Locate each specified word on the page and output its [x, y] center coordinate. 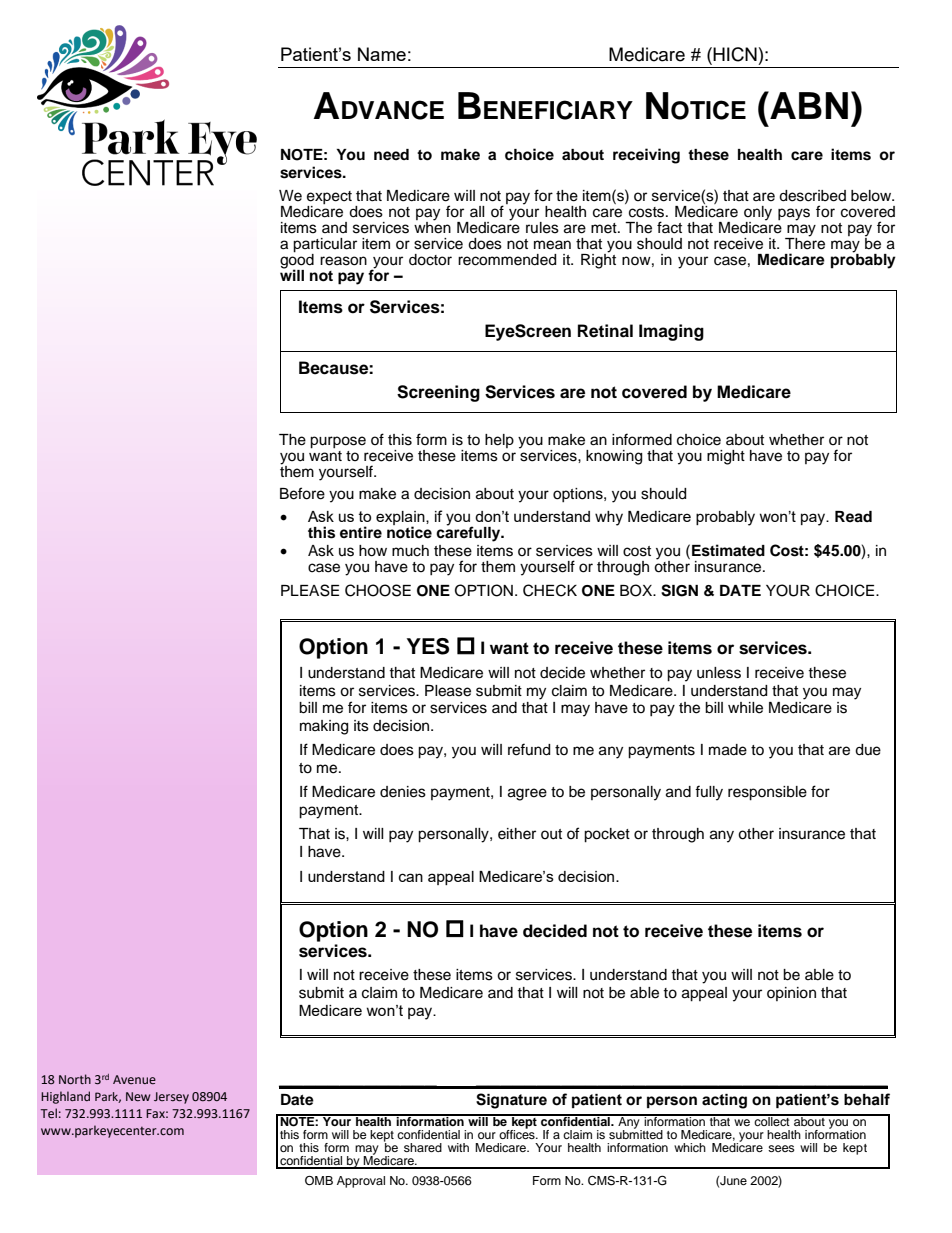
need [391, 155]
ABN [808, 105]
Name [382, 54]
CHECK [550, 590]
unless [719, 673]
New [138, 1096]
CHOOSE [378, 590]
